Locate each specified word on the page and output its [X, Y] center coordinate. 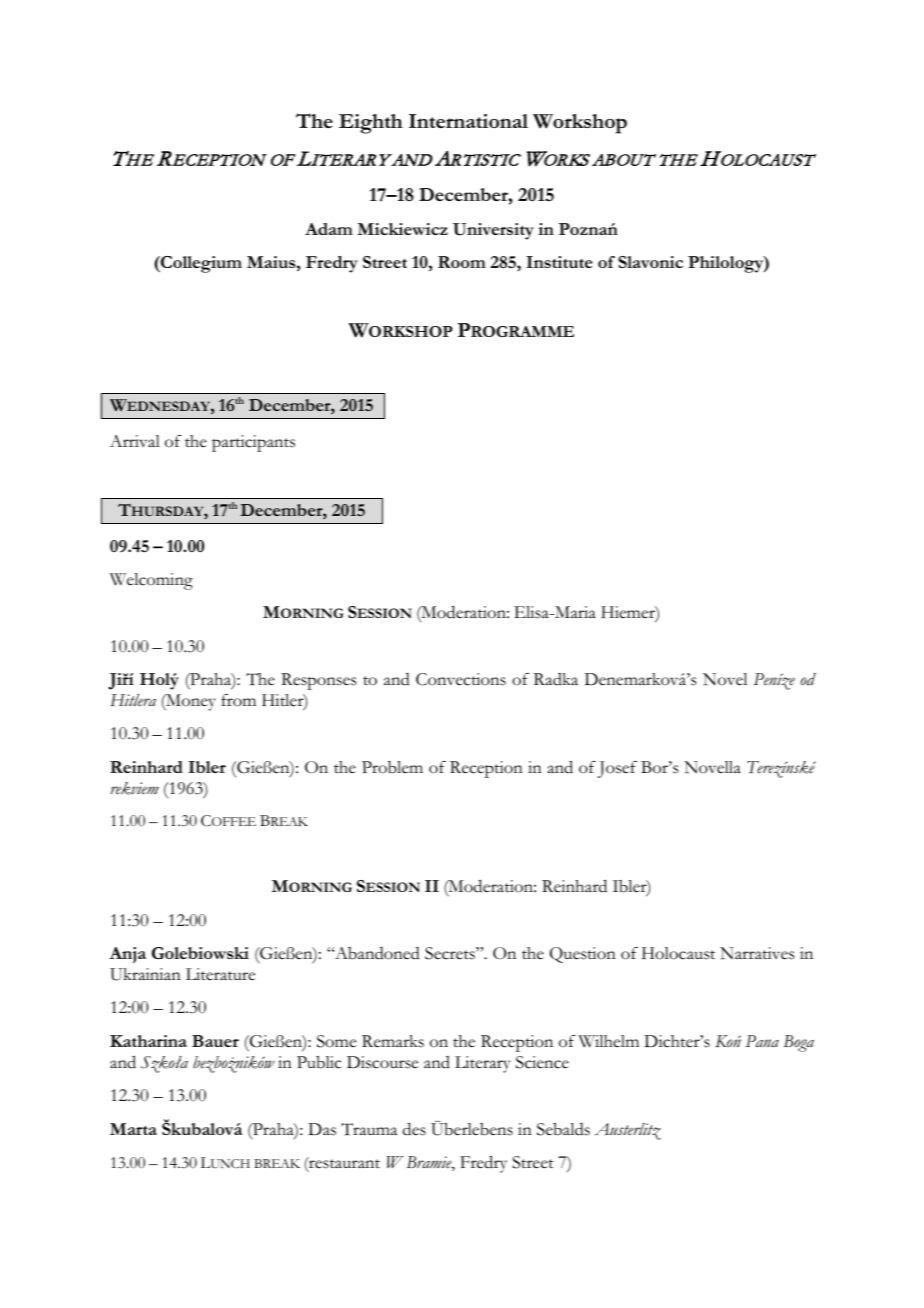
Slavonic [650, 262]
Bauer [215, 1041]
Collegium [200, 264]
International [468, 121]
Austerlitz [627, 1131]
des [414, 1129]
